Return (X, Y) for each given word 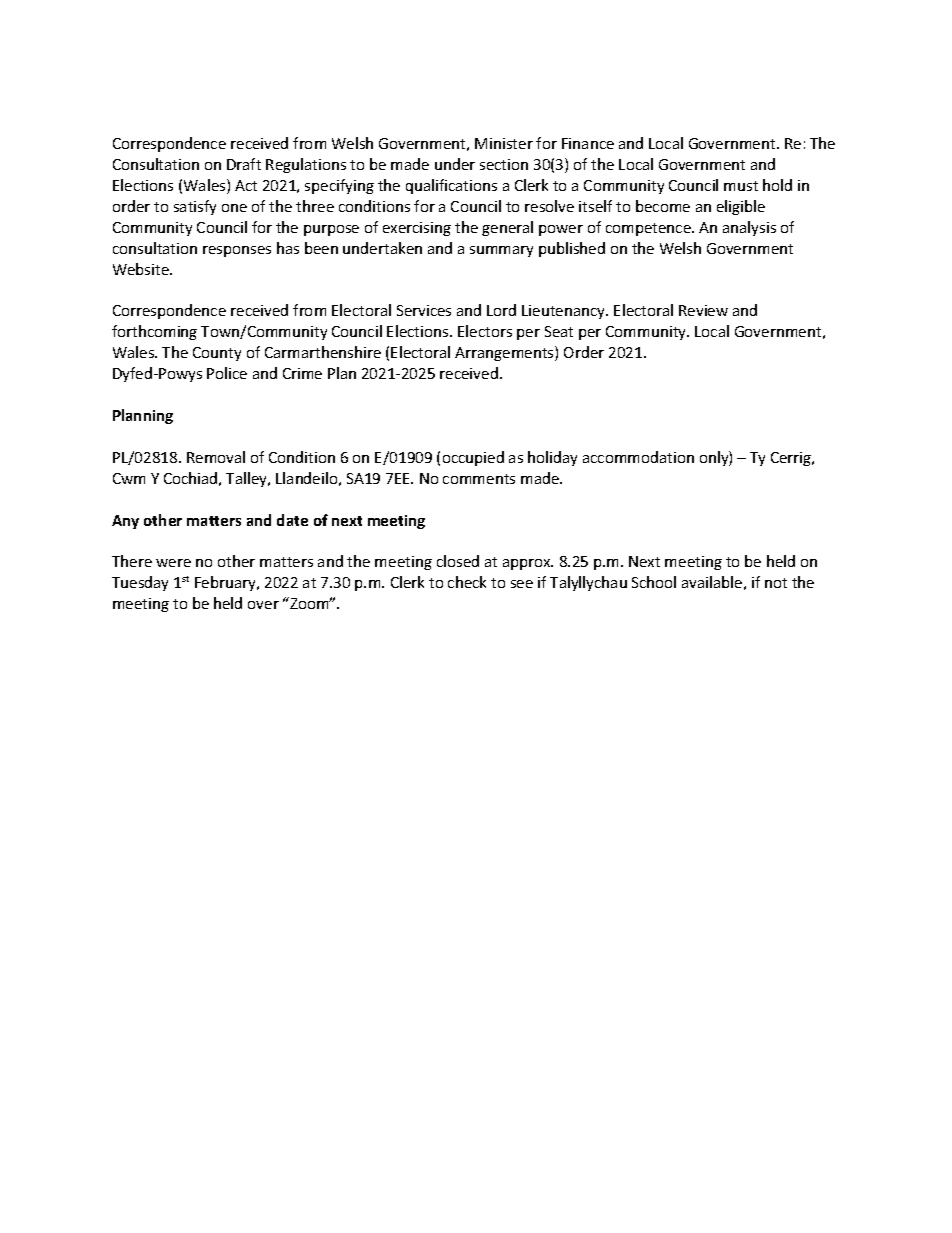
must (741, 186)
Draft (244, 164)
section (504, 164)
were (173, 563)
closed (458, 561)
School (654, 582)
